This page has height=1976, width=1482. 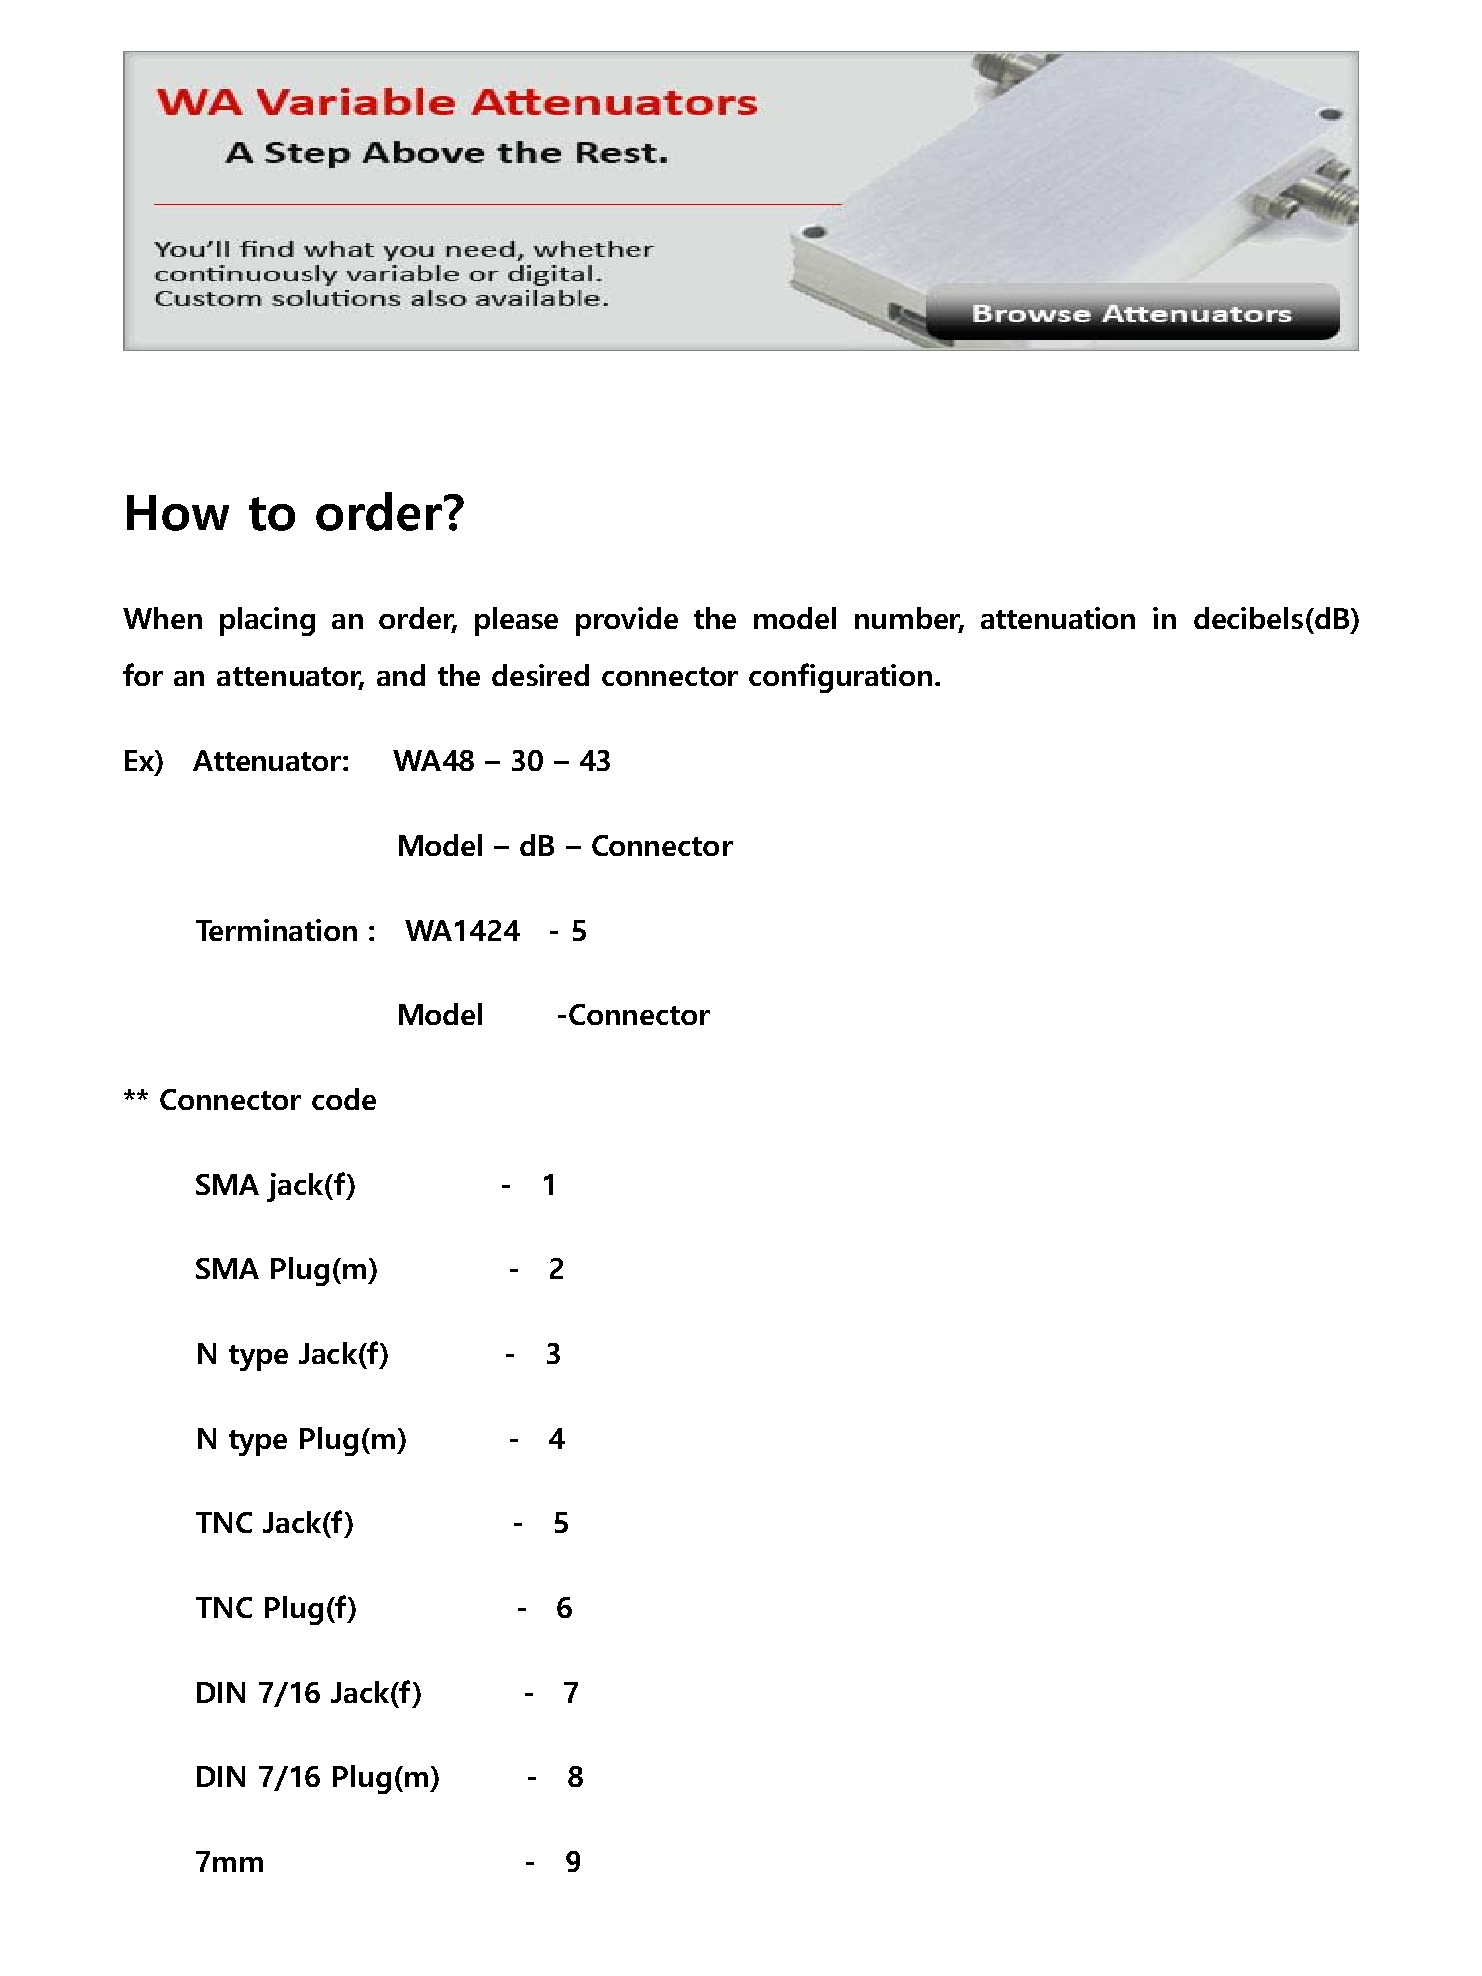 I want to click on How, so click(x=178, y=513).
